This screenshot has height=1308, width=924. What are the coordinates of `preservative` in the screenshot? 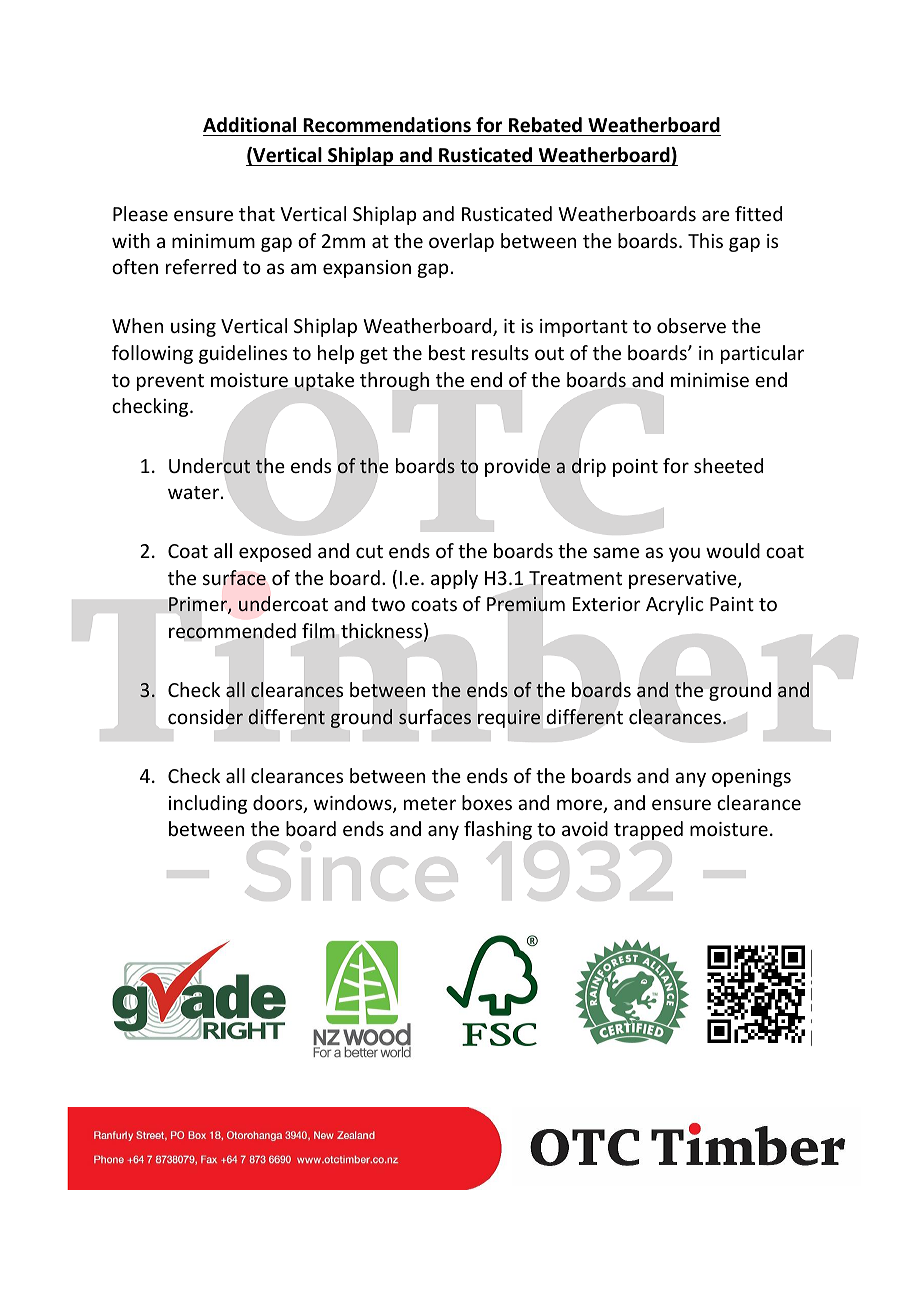 It's located at (684, 580).
